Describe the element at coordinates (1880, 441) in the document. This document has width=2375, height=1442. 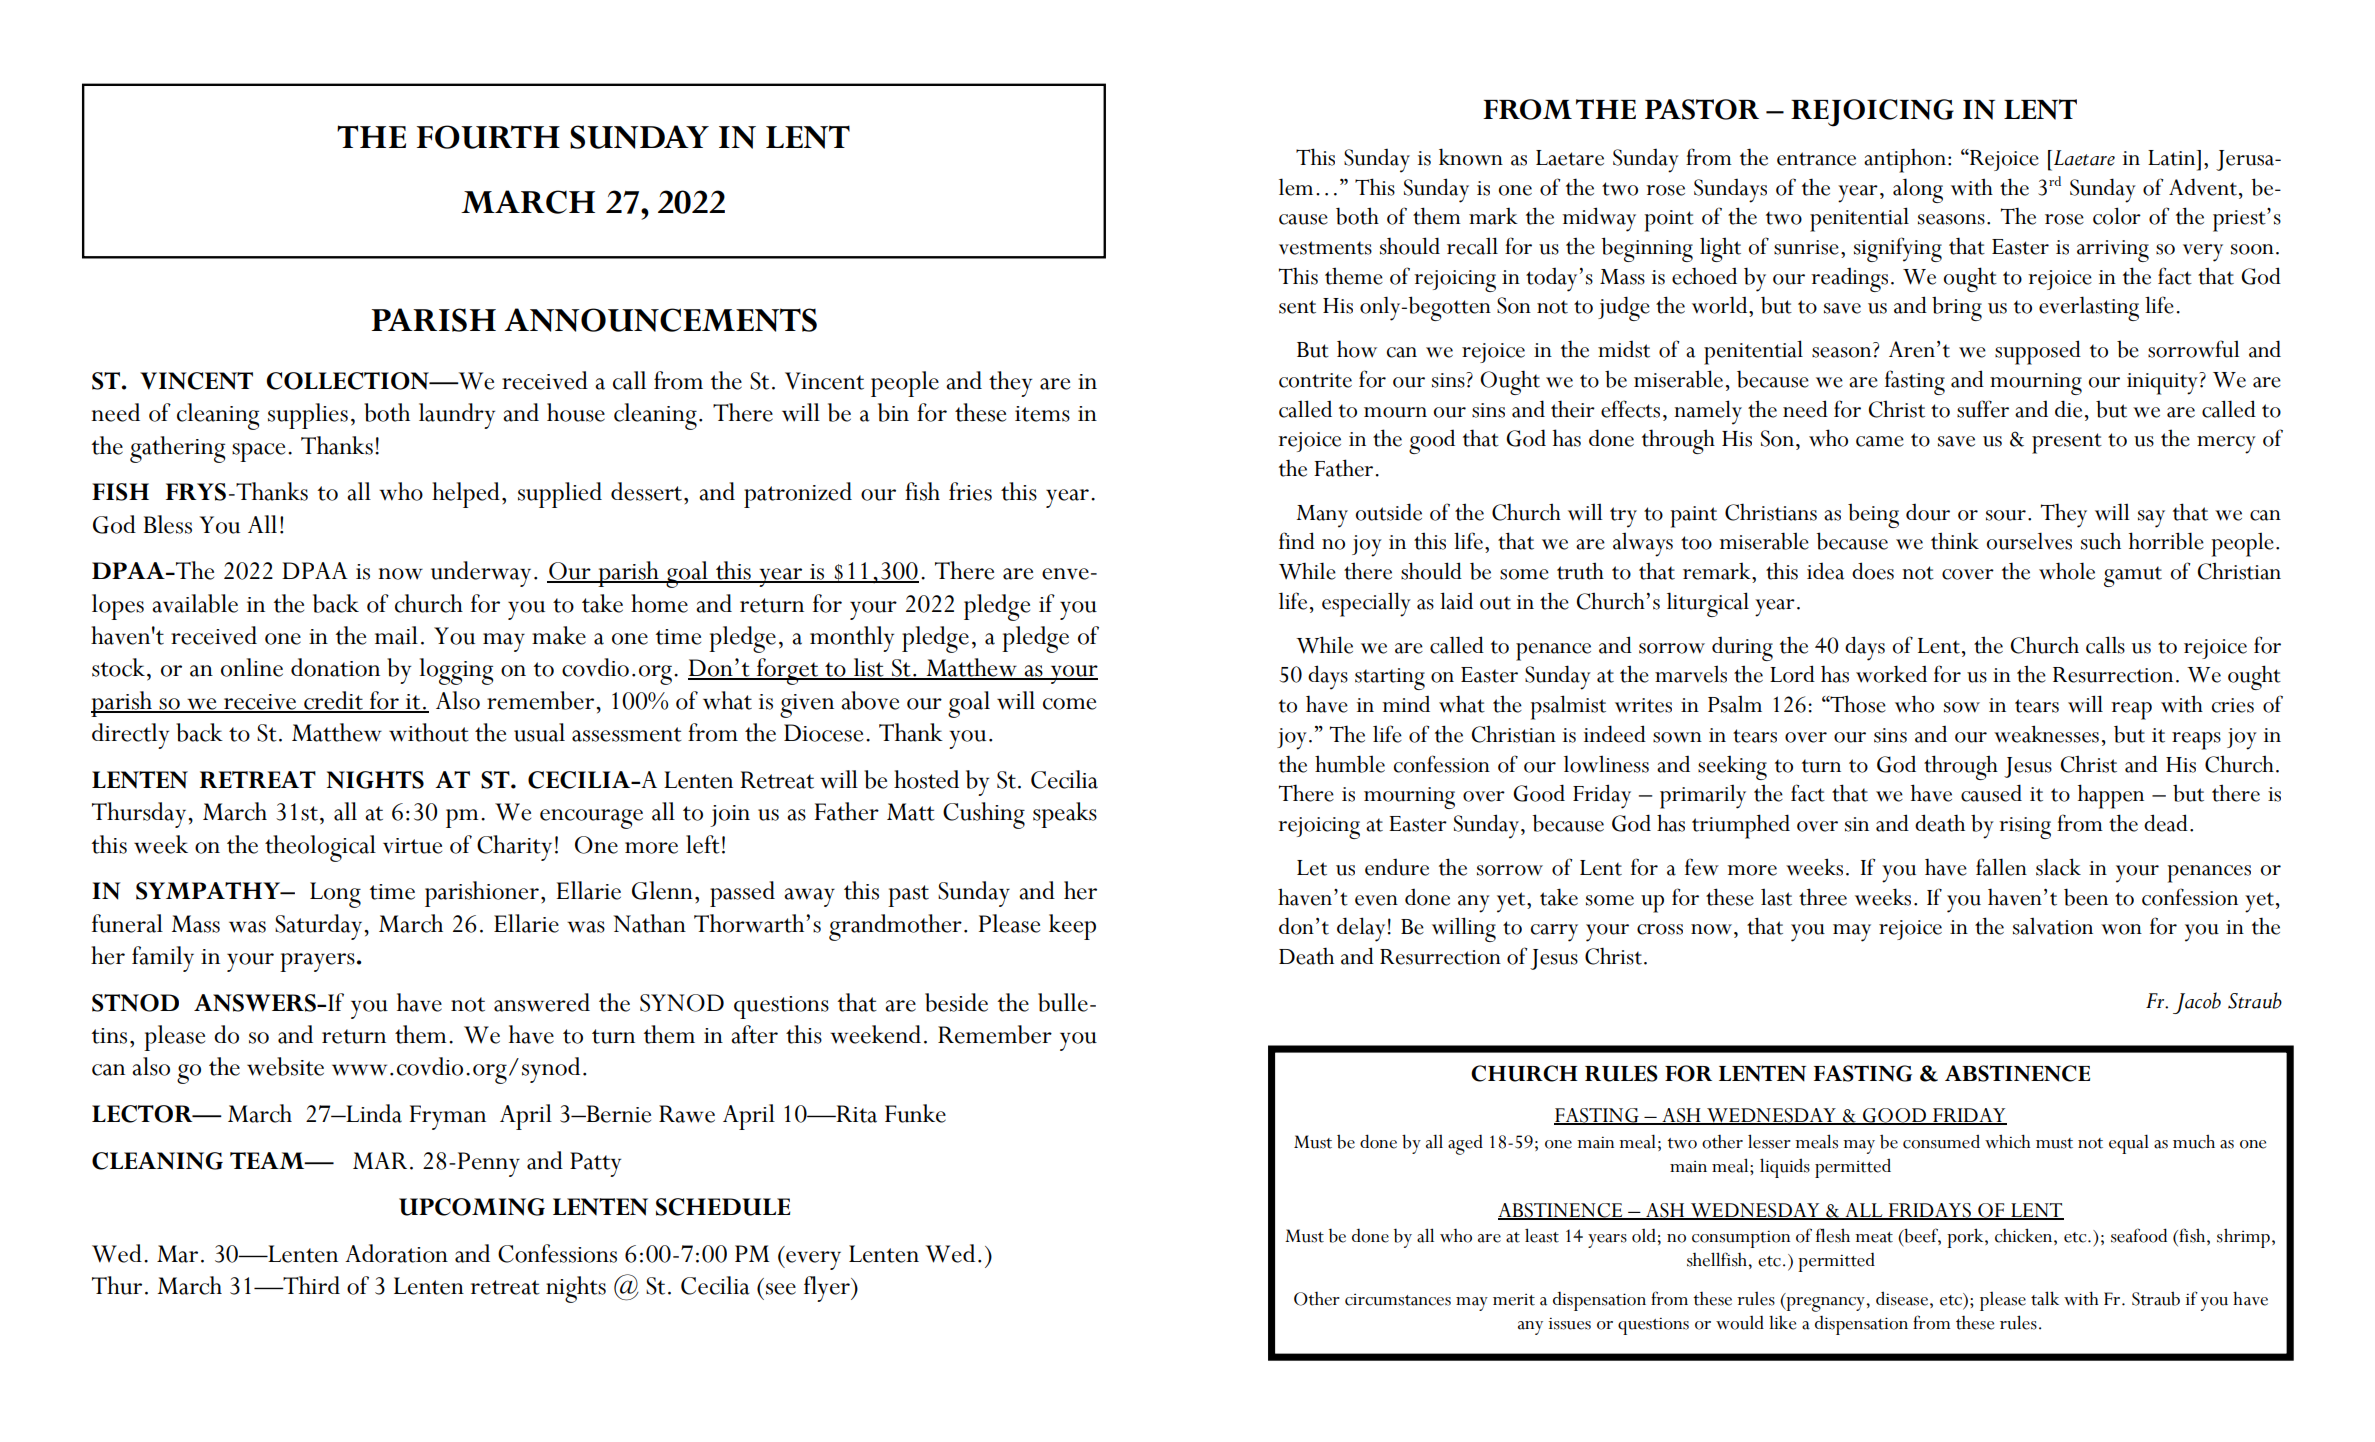
I see `came` at that location.
